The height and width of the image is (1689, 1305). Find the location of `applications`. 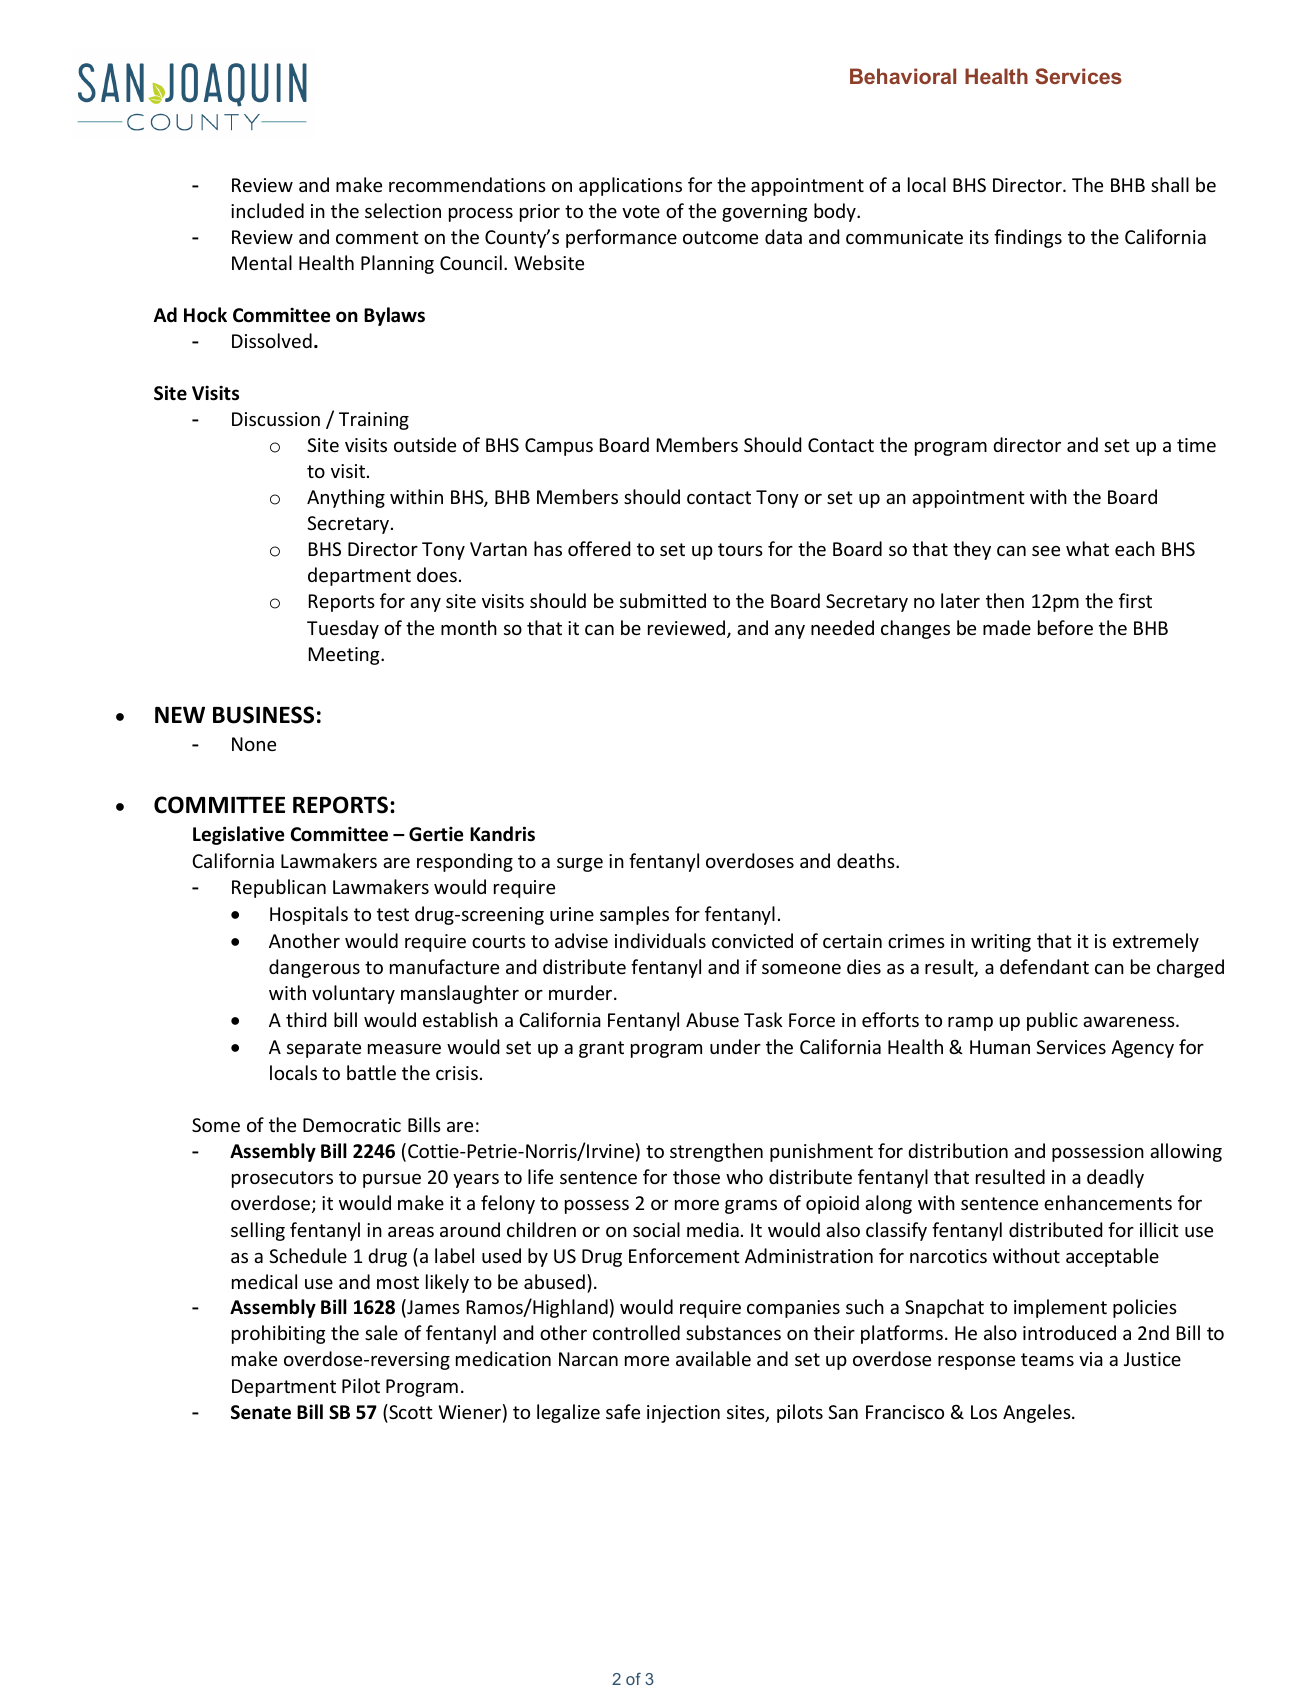

applications is located at coordinates (630, 186).
